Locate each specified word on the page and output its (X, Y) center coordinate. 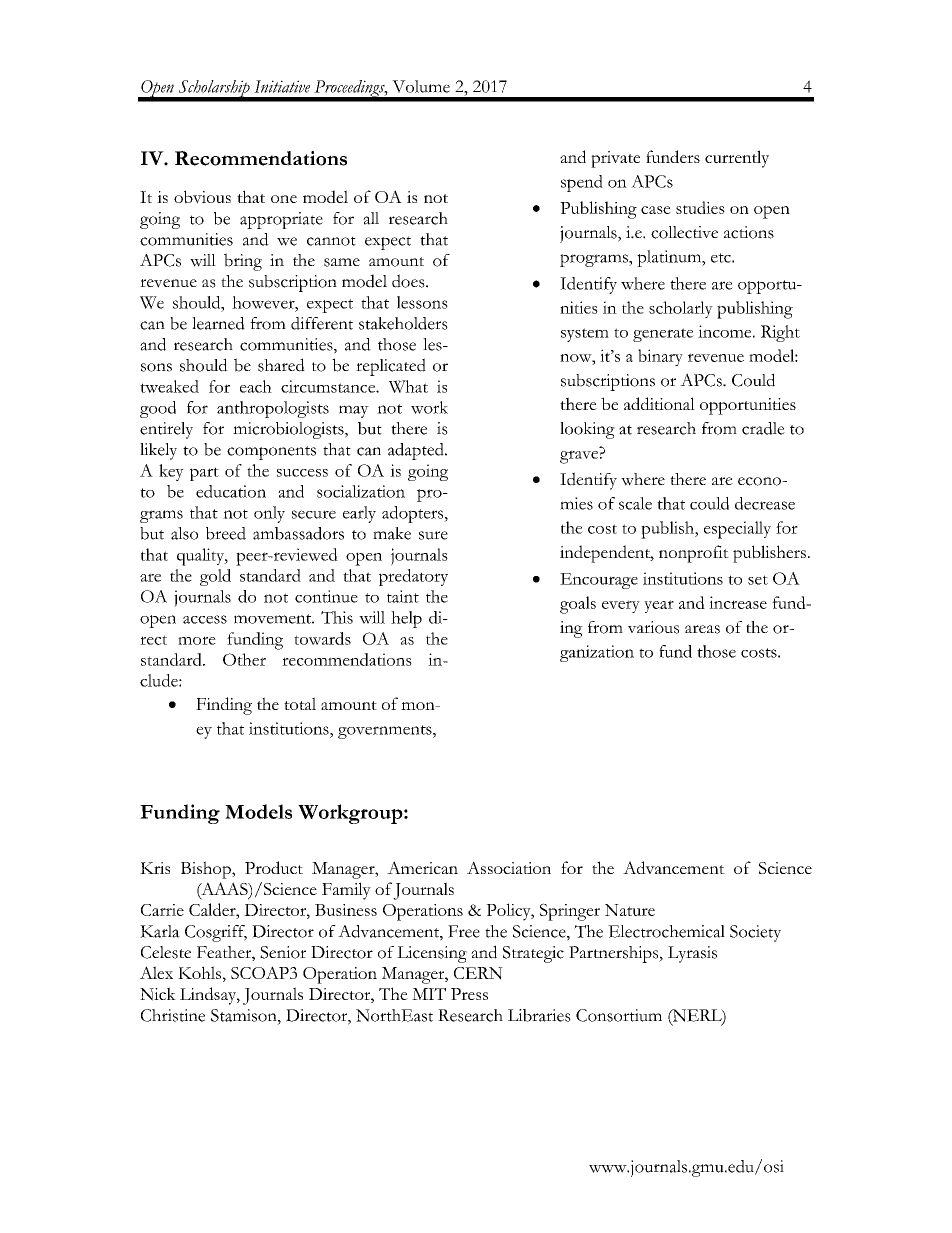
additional (659, 403)
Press (469, 994)
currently (737, 159)
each (256, 386)
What (408, 386)
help (406, 619)
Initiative (282, 86)
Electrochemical (666, 931)
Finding (224, 706)
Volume (421, 86)
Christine (173, 1015)
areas (702, 629)
